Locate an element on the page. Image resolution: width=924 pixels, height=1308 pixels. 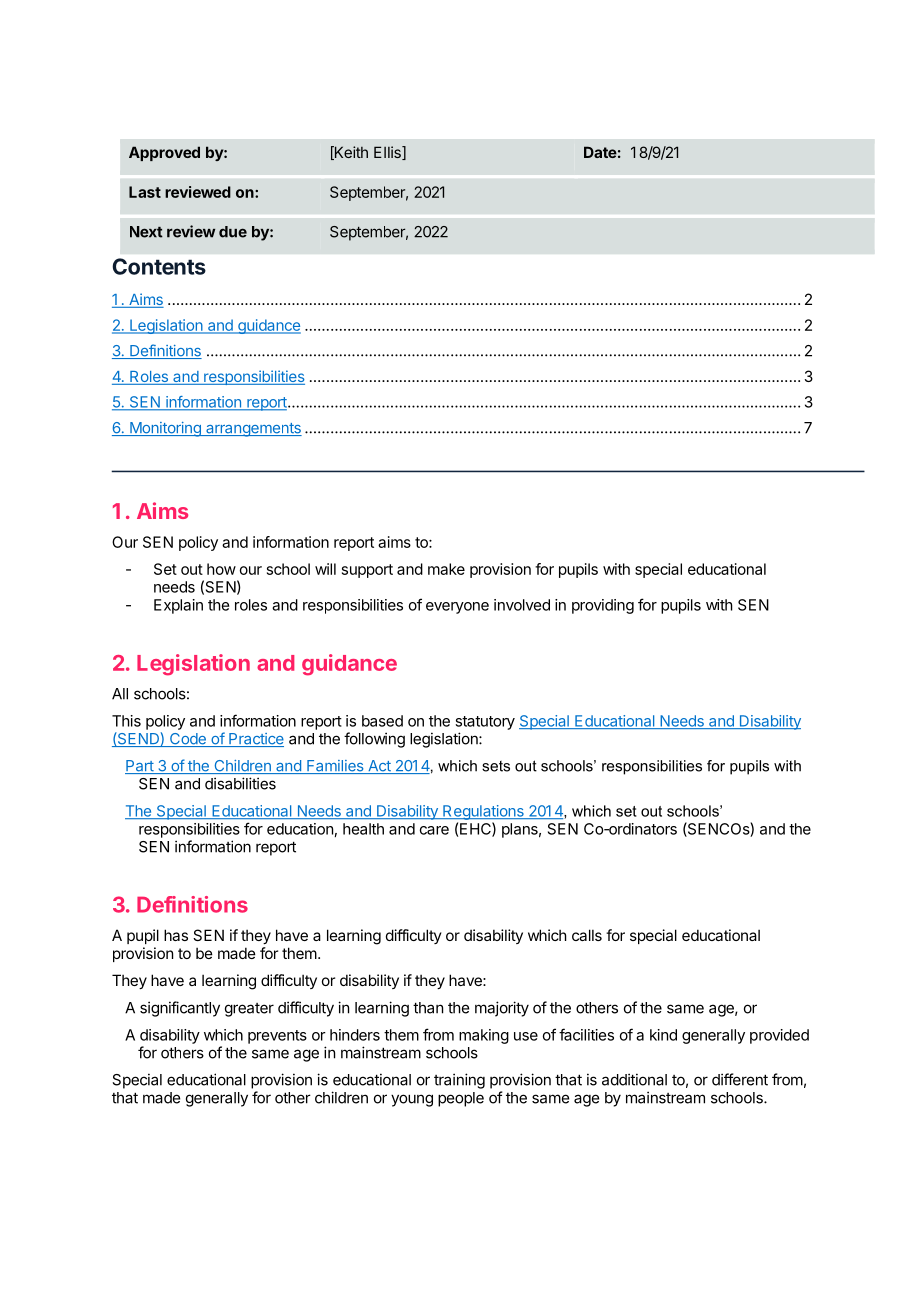
prevents is located at coordinates (277, 1037).
